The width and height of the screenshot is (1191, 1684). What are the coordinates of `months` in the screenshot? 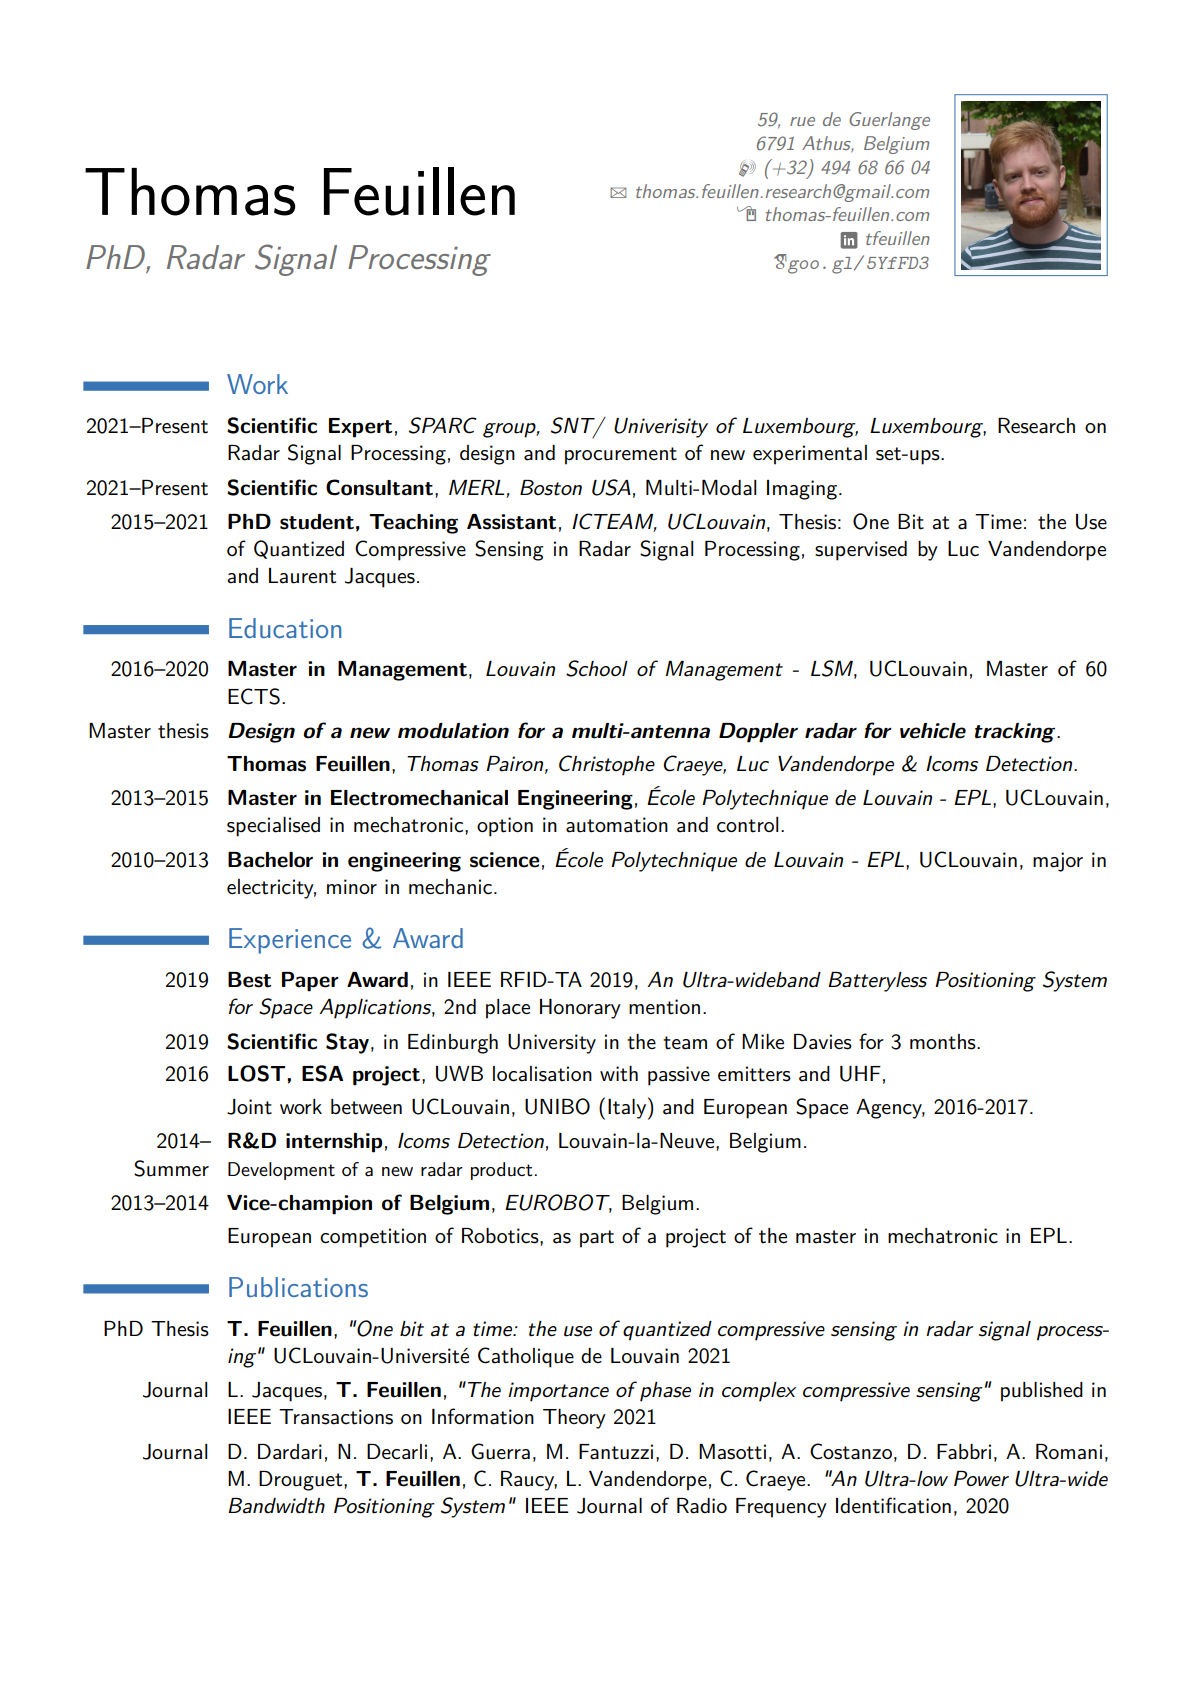 It's located at (944, 1042).
